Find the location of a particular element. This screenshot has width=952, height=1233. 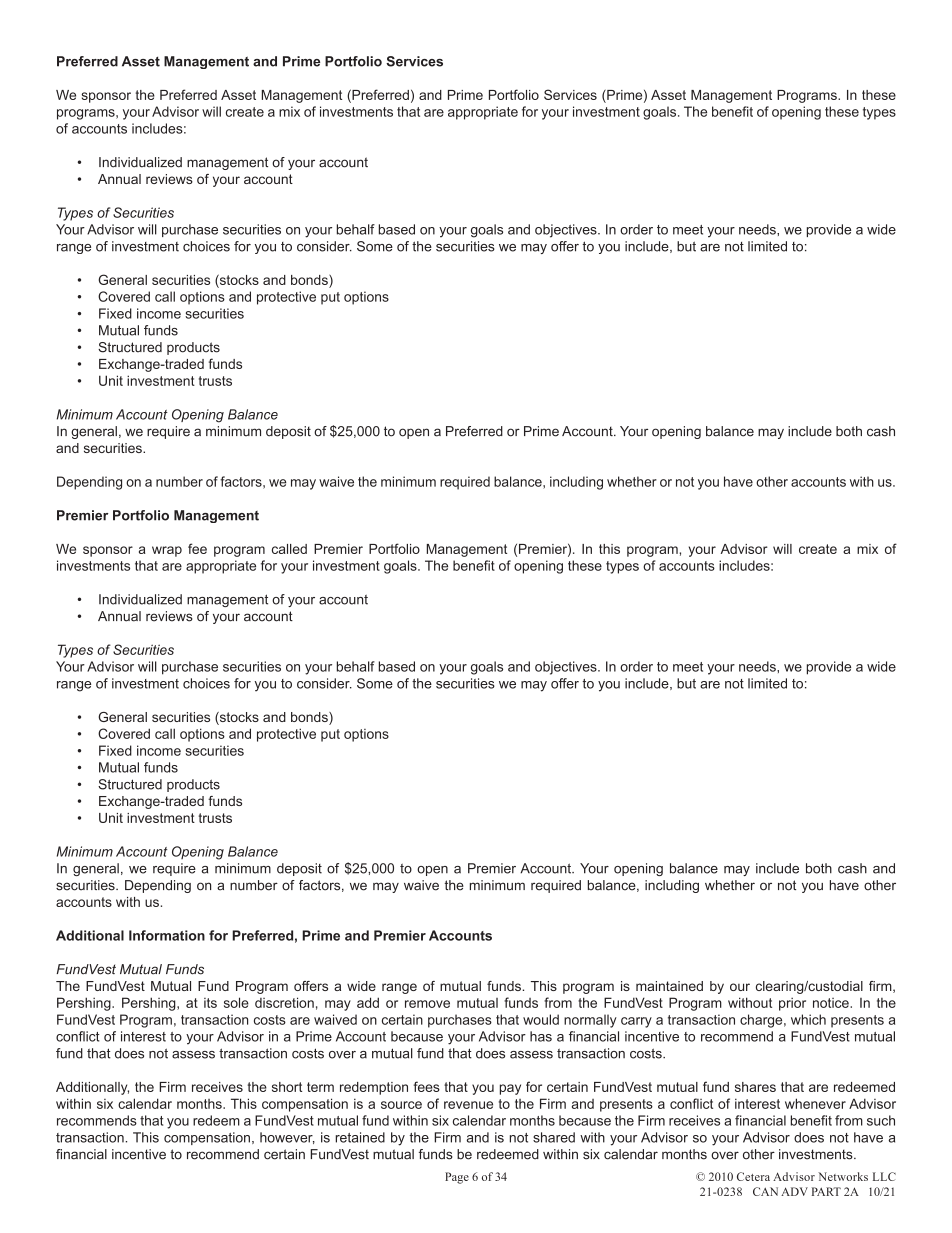

would is located at coordinates (541, 1019).
